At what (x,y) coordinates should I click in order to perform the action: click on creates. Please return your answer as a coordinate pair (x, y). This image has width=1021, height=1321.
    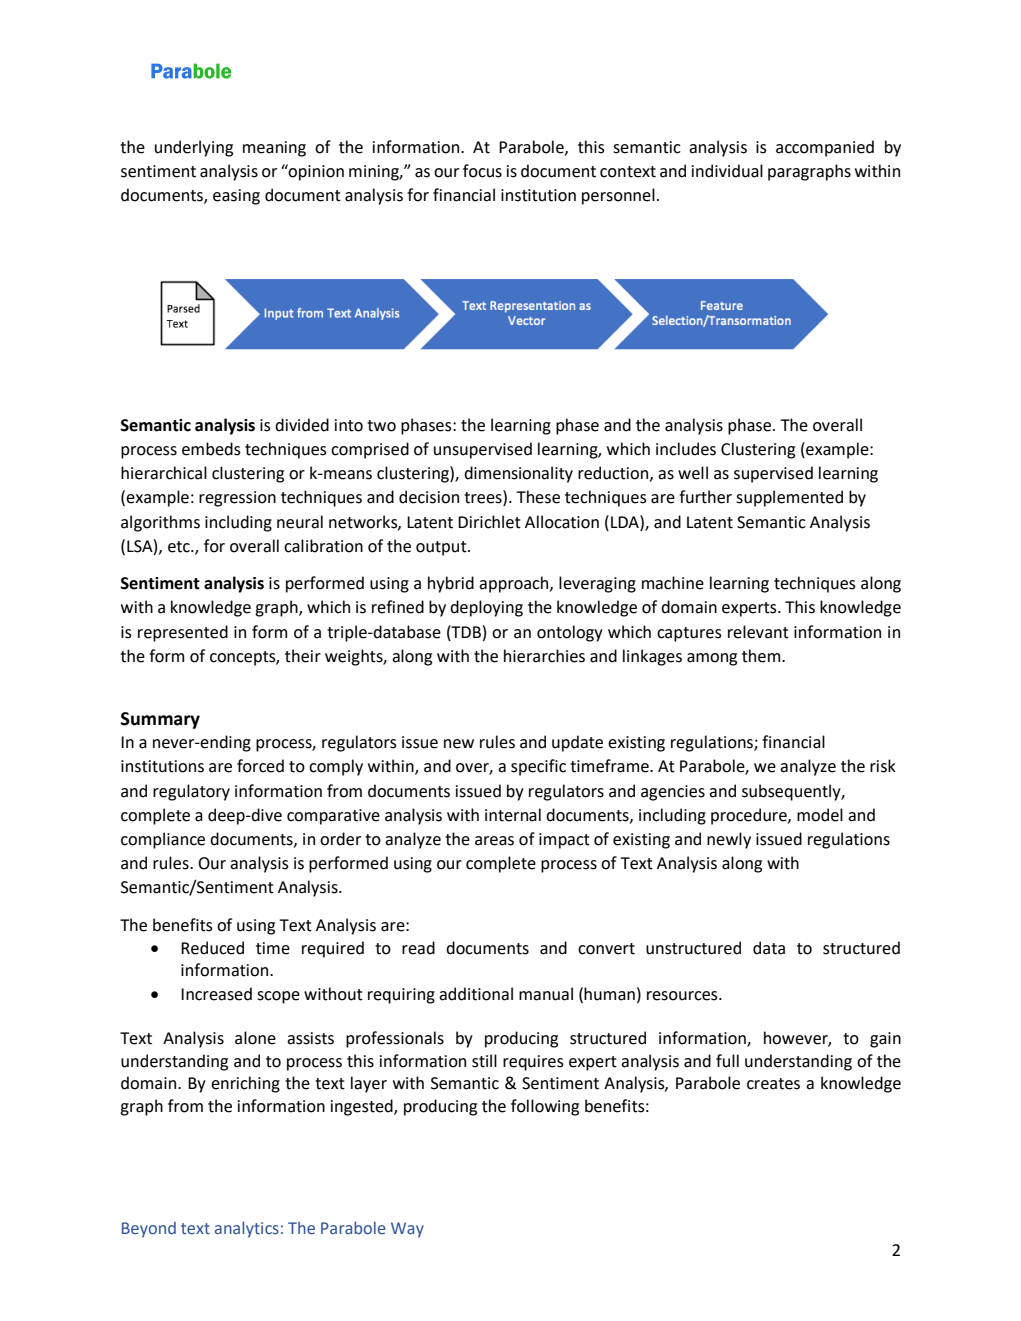
    Looking at the image, I should click on (773, 1084).
